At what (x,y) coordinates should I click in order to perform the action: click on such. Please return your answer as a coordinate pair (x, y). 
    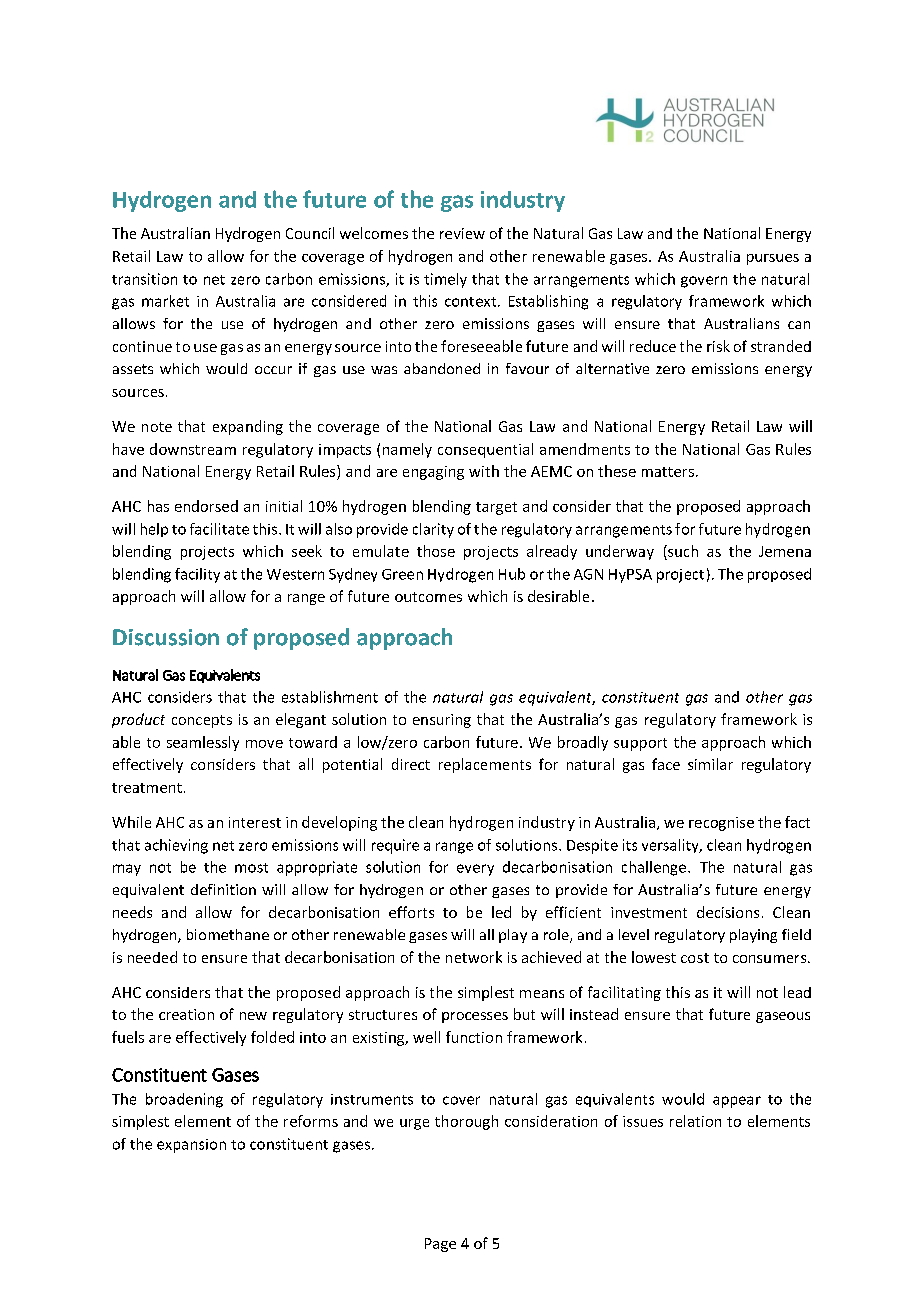
    Looking at the image, I should click on (682, 551).
